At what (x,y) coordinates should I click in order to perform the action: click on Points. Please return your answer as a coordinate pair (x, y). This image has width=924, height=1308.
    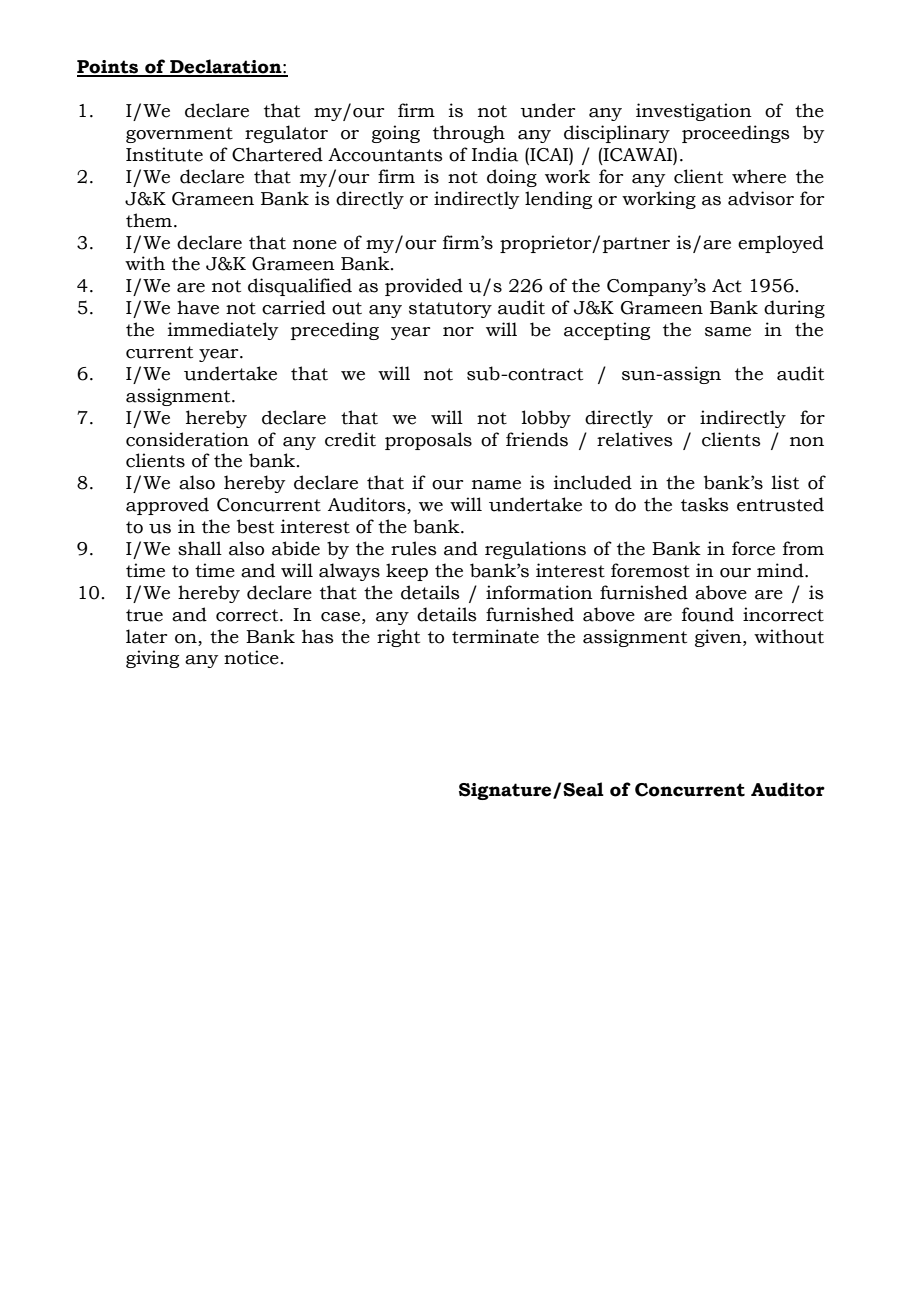
    Looking at the image, I should click on (108, 68).
